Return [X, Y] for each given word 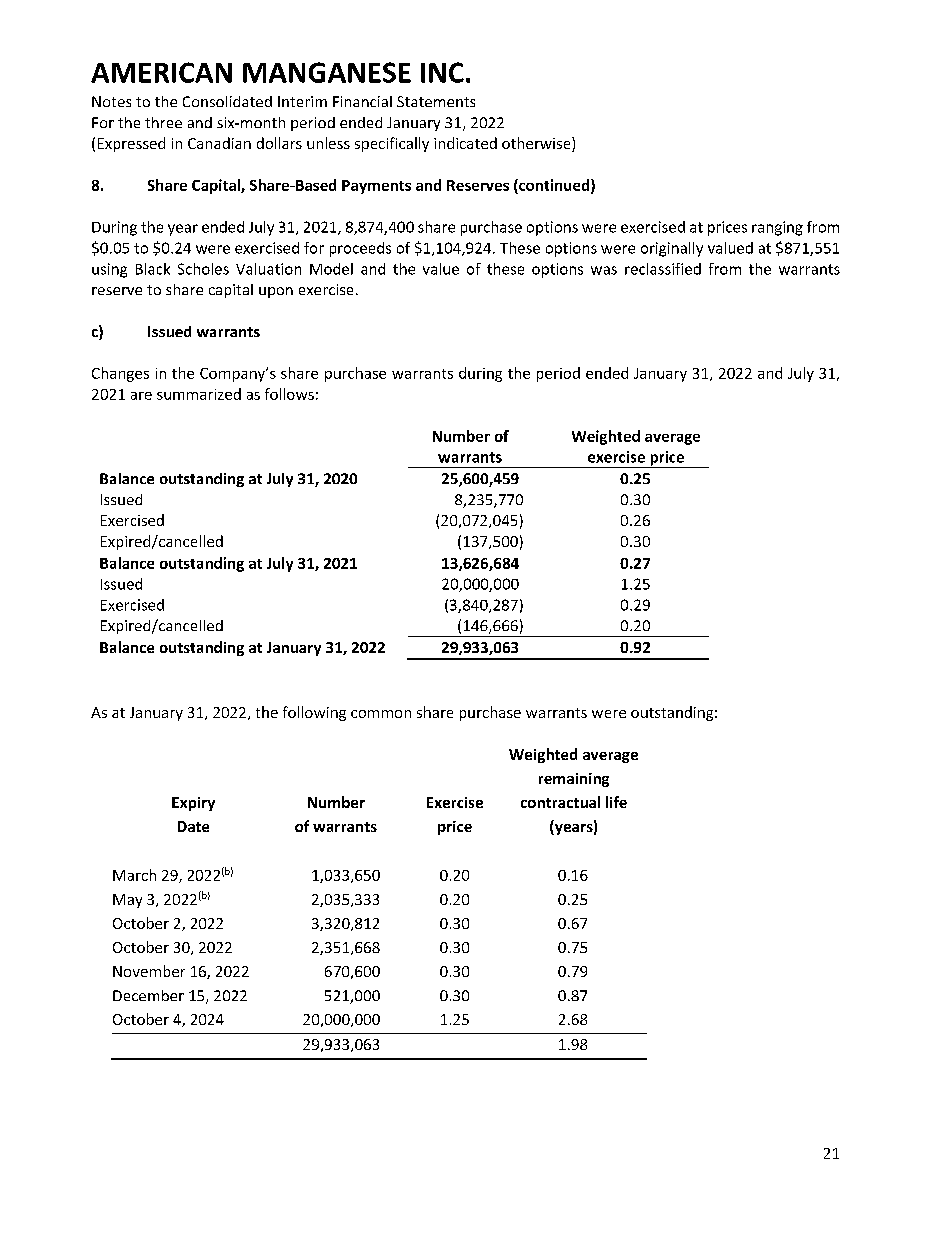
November [149, 971]
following [314, 713]
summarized [199, 394]
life [616, 802]
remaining [574, 780]
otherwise [537, 144]
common [381, 714]
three [163, 122]
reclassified [663, 269]
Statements [436, 101]
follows [289, 394]
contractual [560, 802]
